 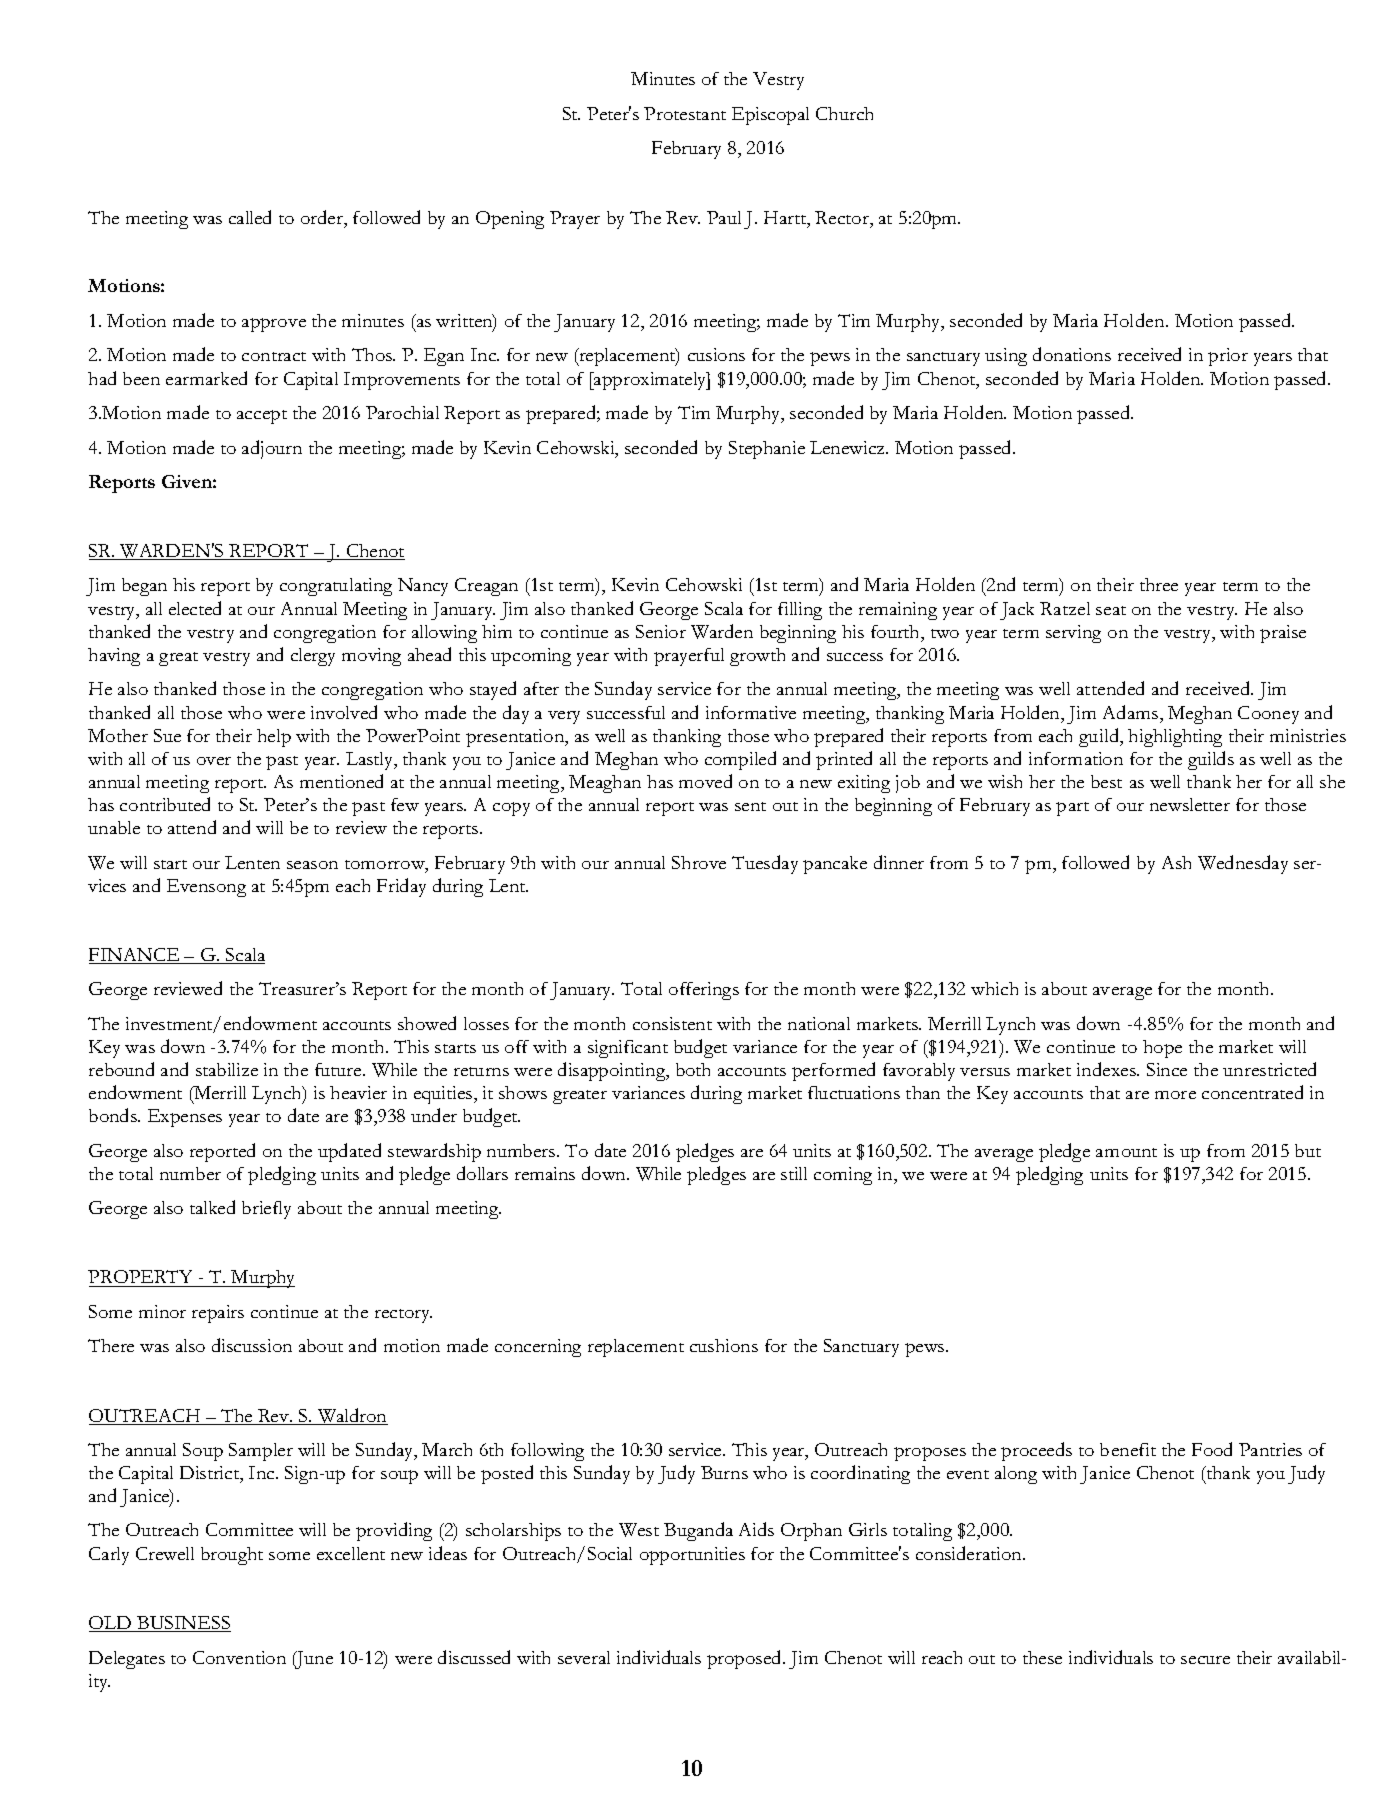 I want to click on Protestant, so click(x=685, y=113).
